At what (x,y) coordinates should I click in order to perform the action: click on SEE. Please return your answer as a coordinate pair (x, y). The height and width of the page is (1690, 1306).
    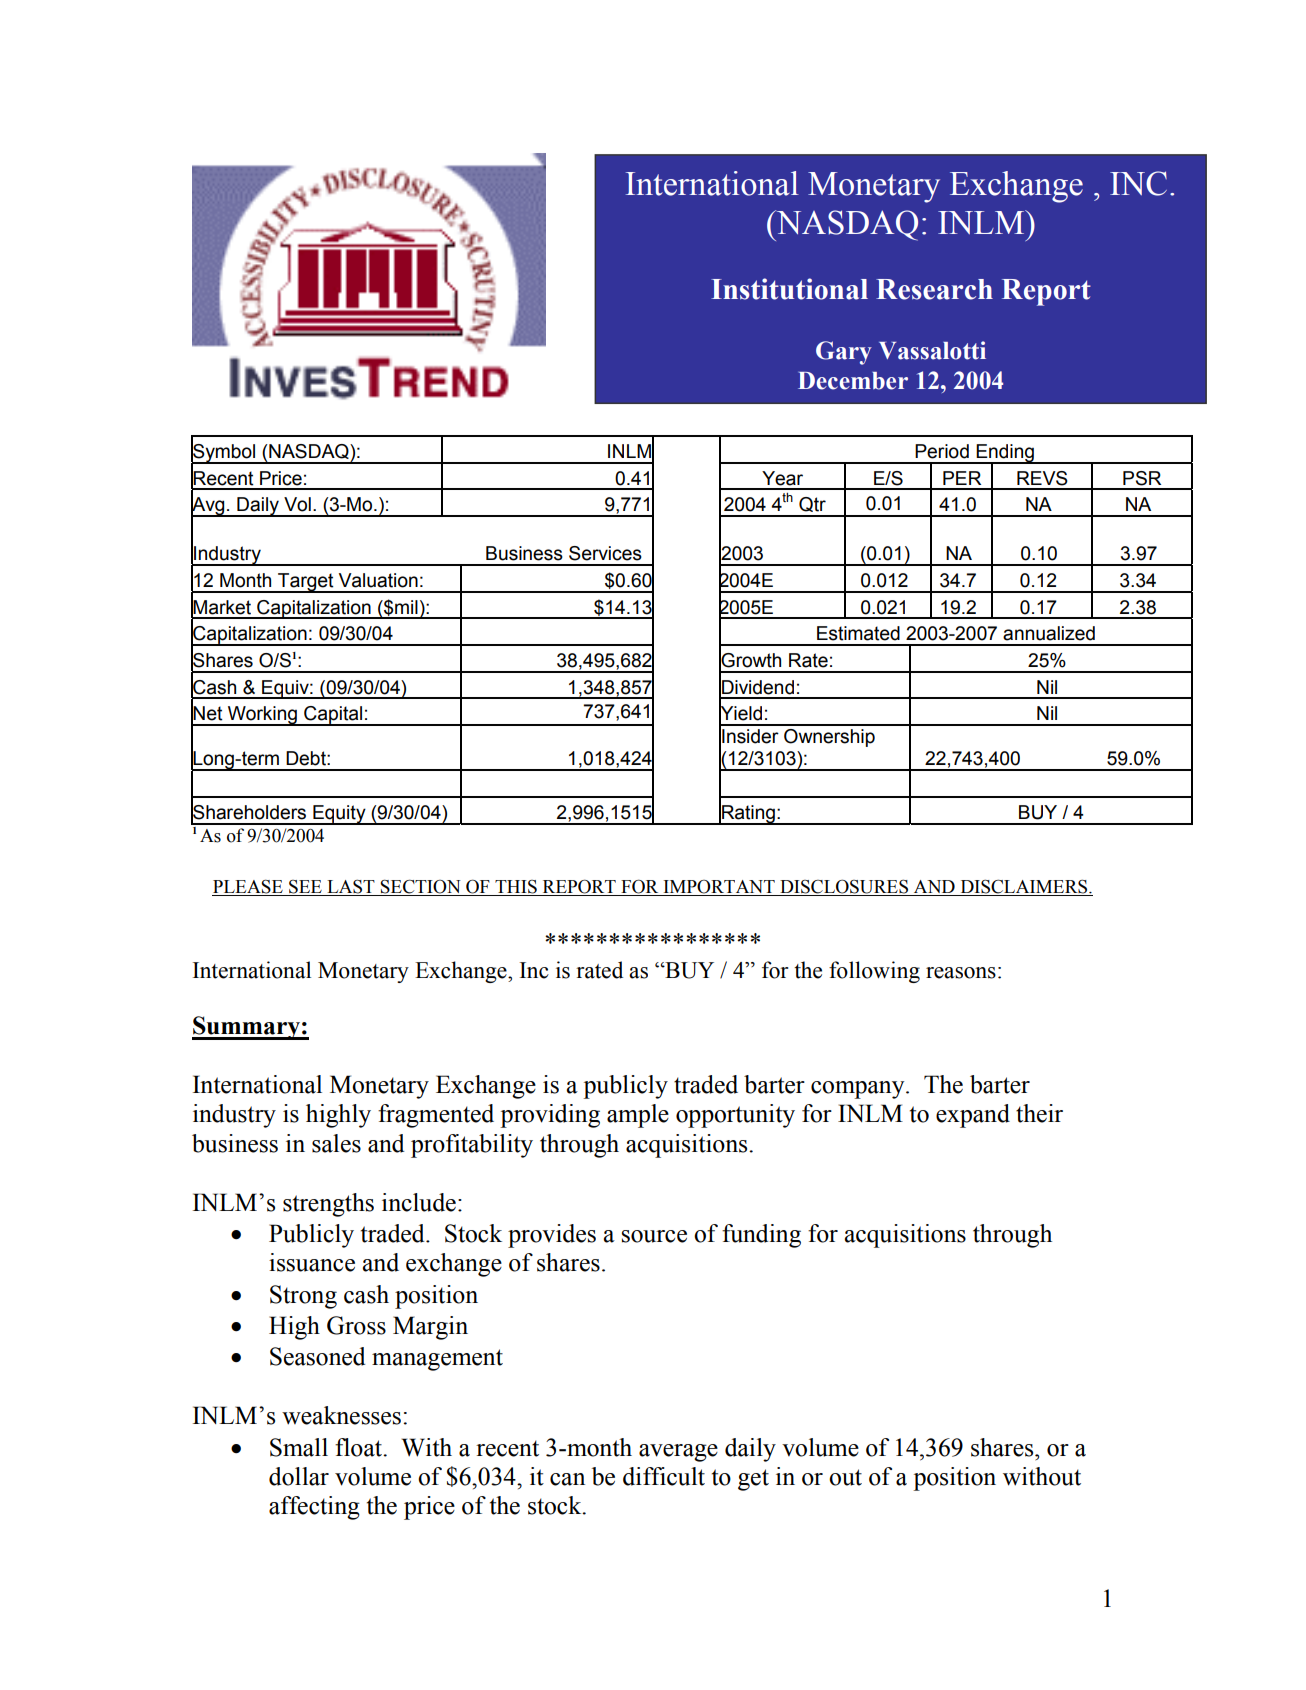
    Looking at the image, I should click on (305, 888).
